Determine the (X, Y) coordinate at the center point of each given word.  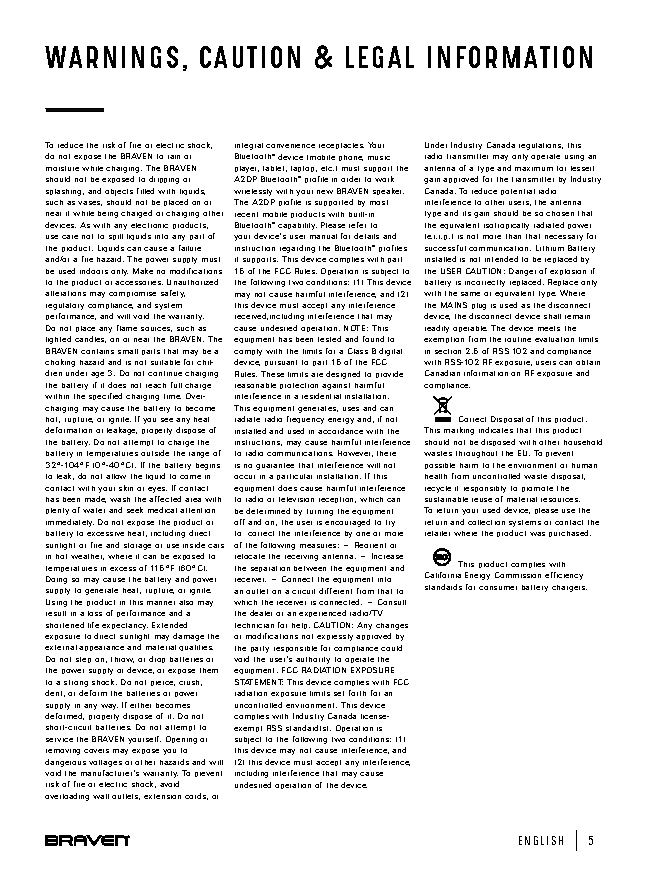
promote (537, 489)
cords (196, 796)
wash (120, 499)
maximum (534, 169)
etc (327, 168)
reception (337, 500)
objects (119, 192)
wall (101, 796)
